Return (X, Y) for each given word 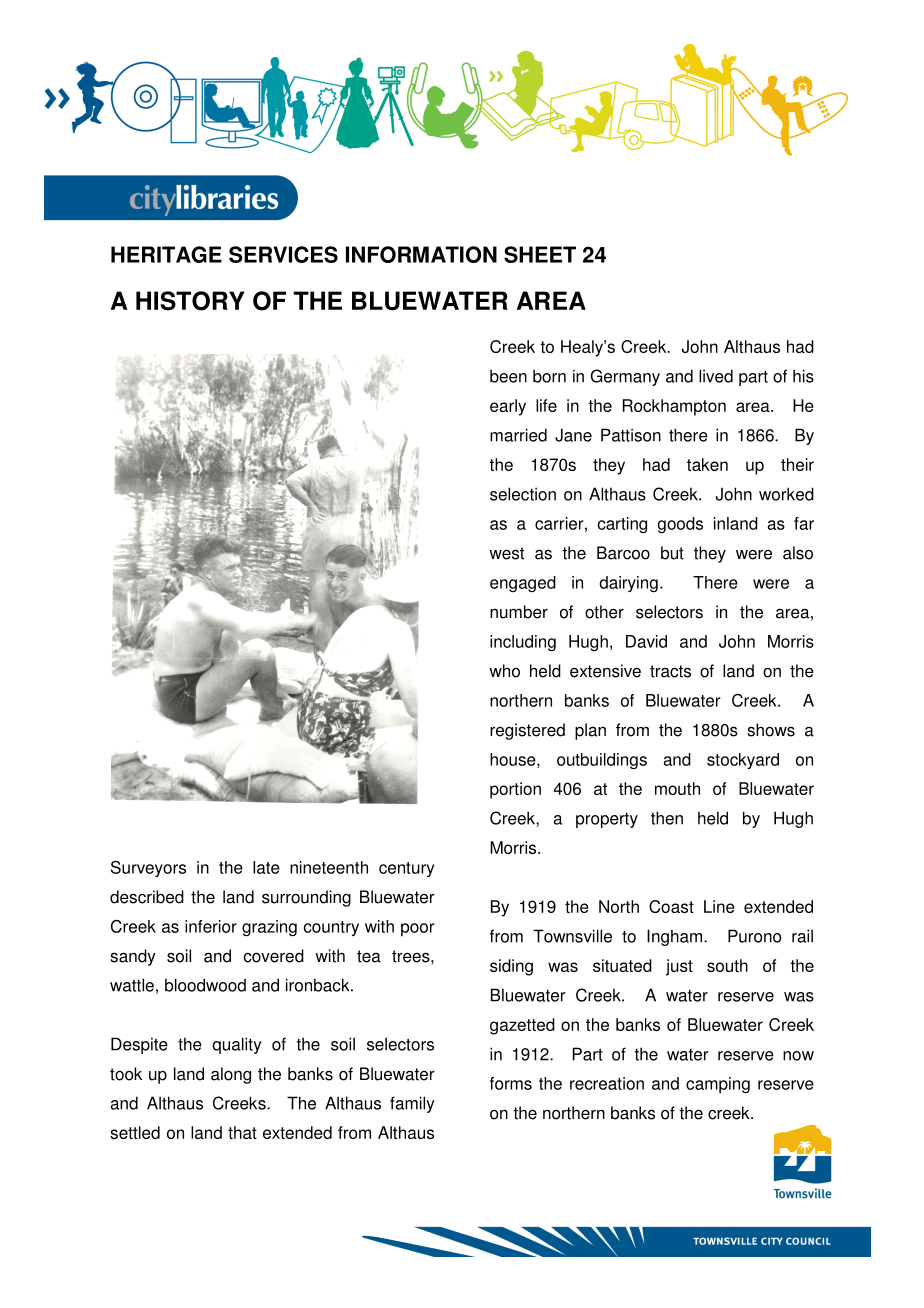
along (231, 1075)
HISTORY (190, 301)
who (504, 671)
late (266, 867)
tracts (670, 671)
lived (716, 376)
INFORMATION (421, 254)
